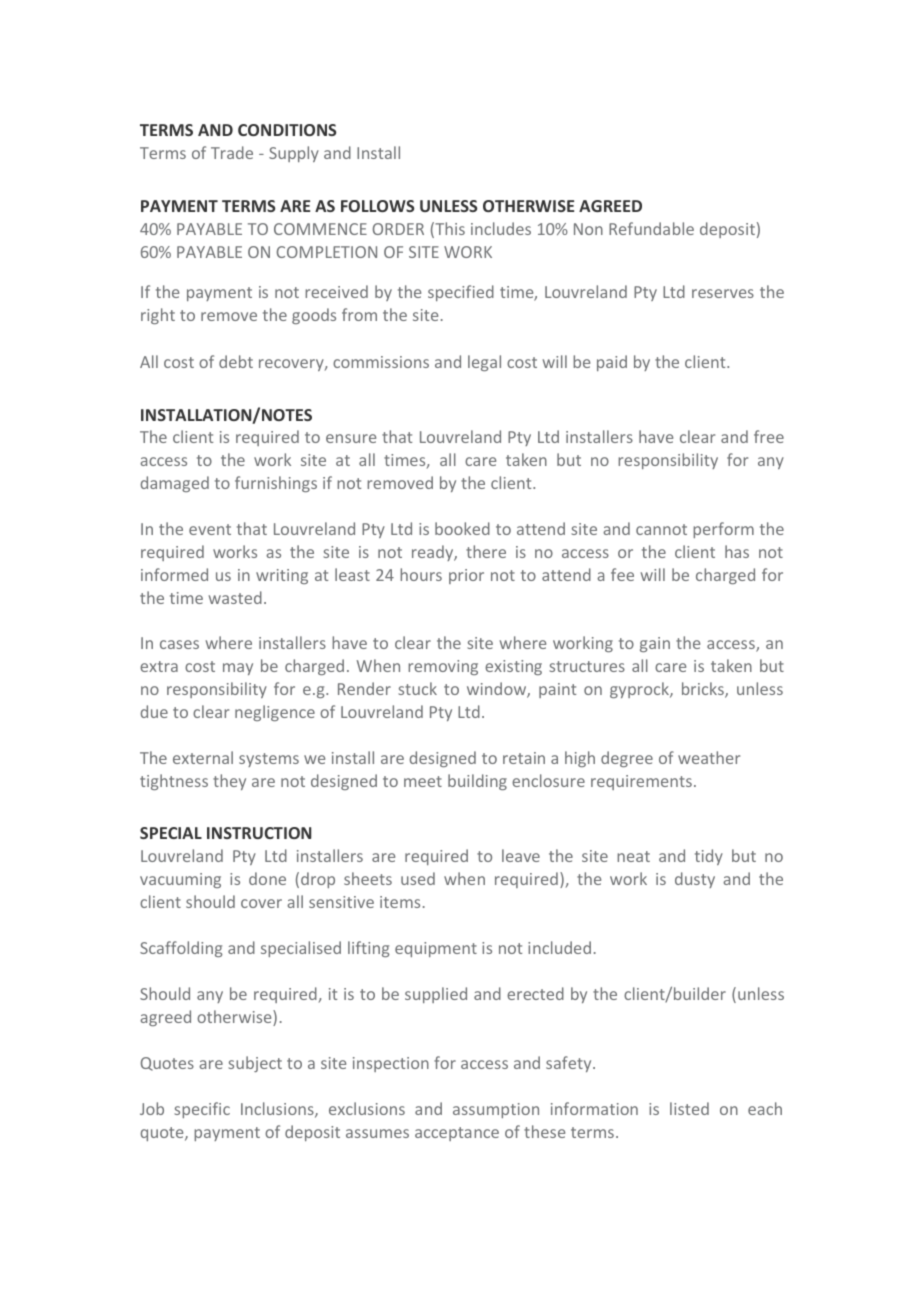  Describe the element at coordinates (443, 667) in the page. I see `removing` at that location.
